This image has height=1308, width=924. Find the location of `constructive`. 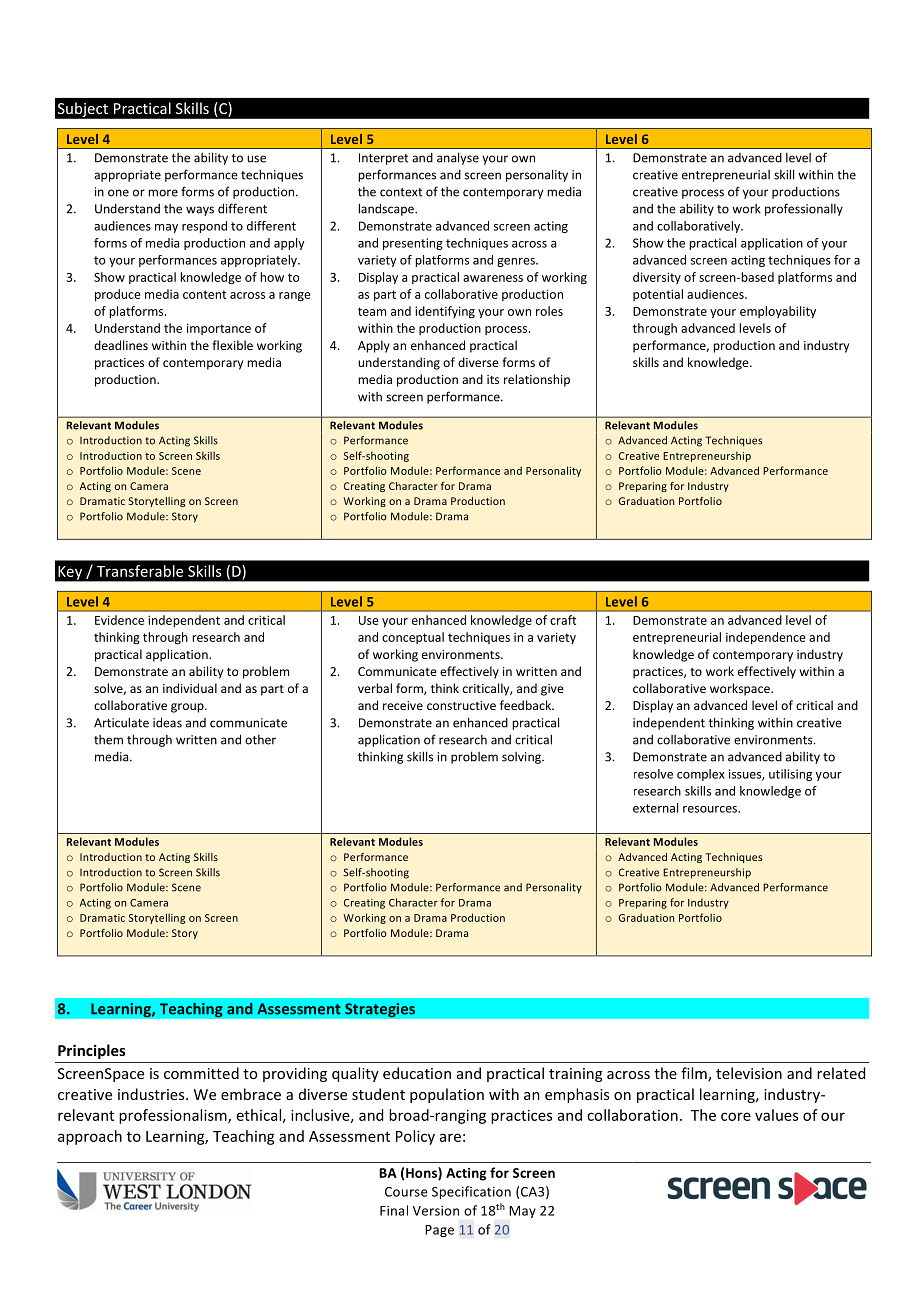

constructive is located at coordinates (461, 705).
